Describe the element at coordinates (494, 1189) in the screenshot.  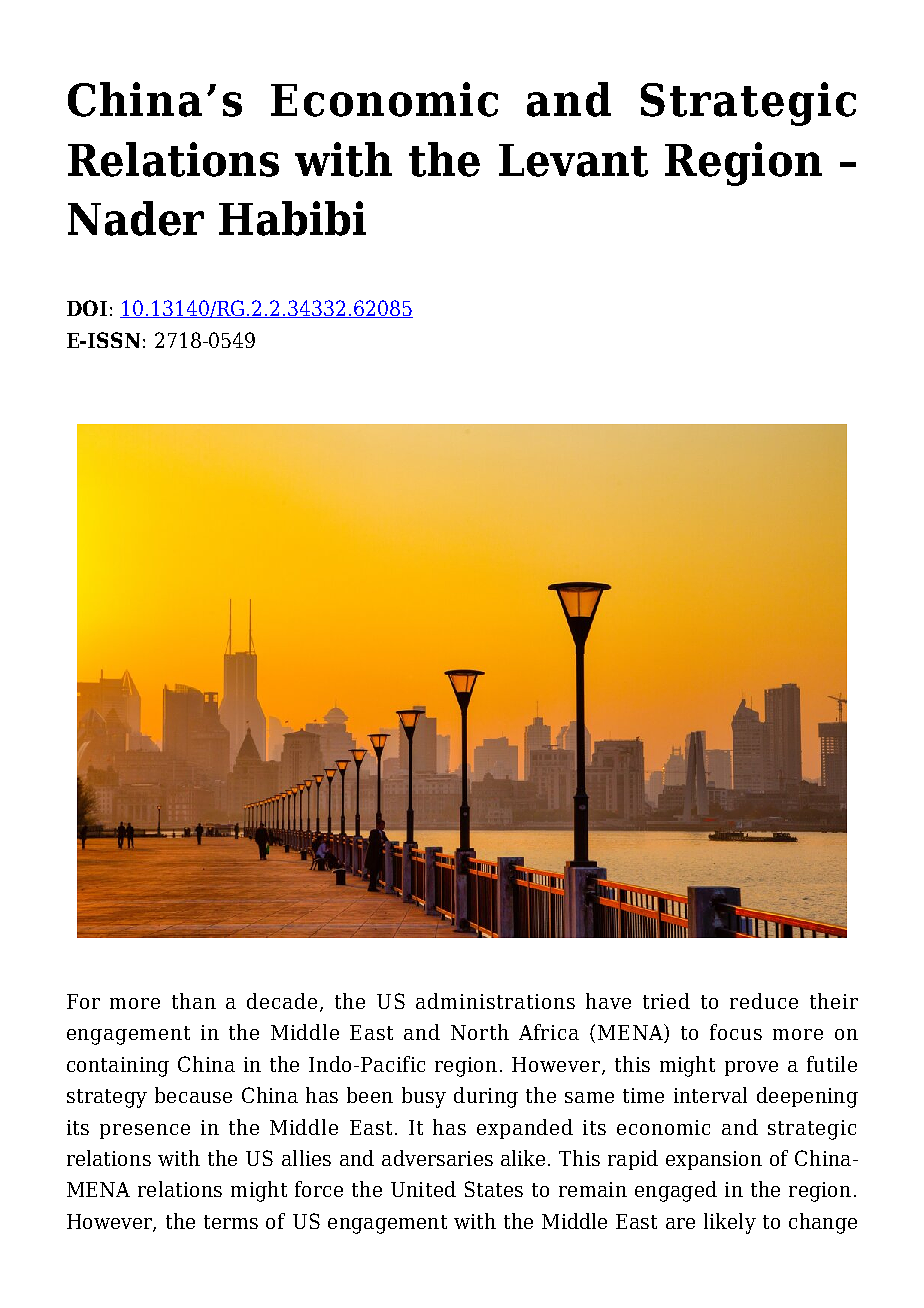
I see `States` at that location.
